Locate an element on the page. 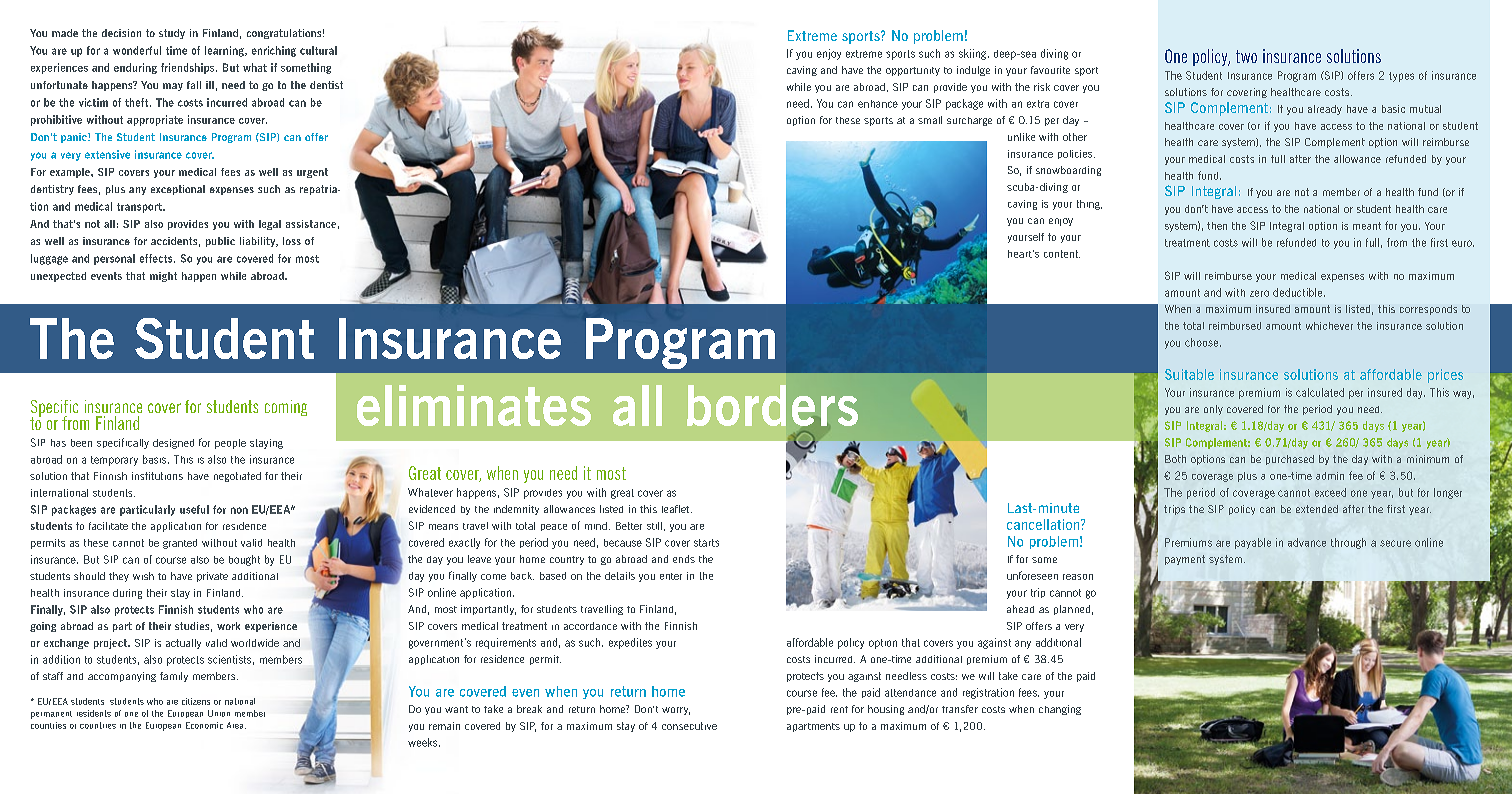  small is located at coordinates (930, 120).
